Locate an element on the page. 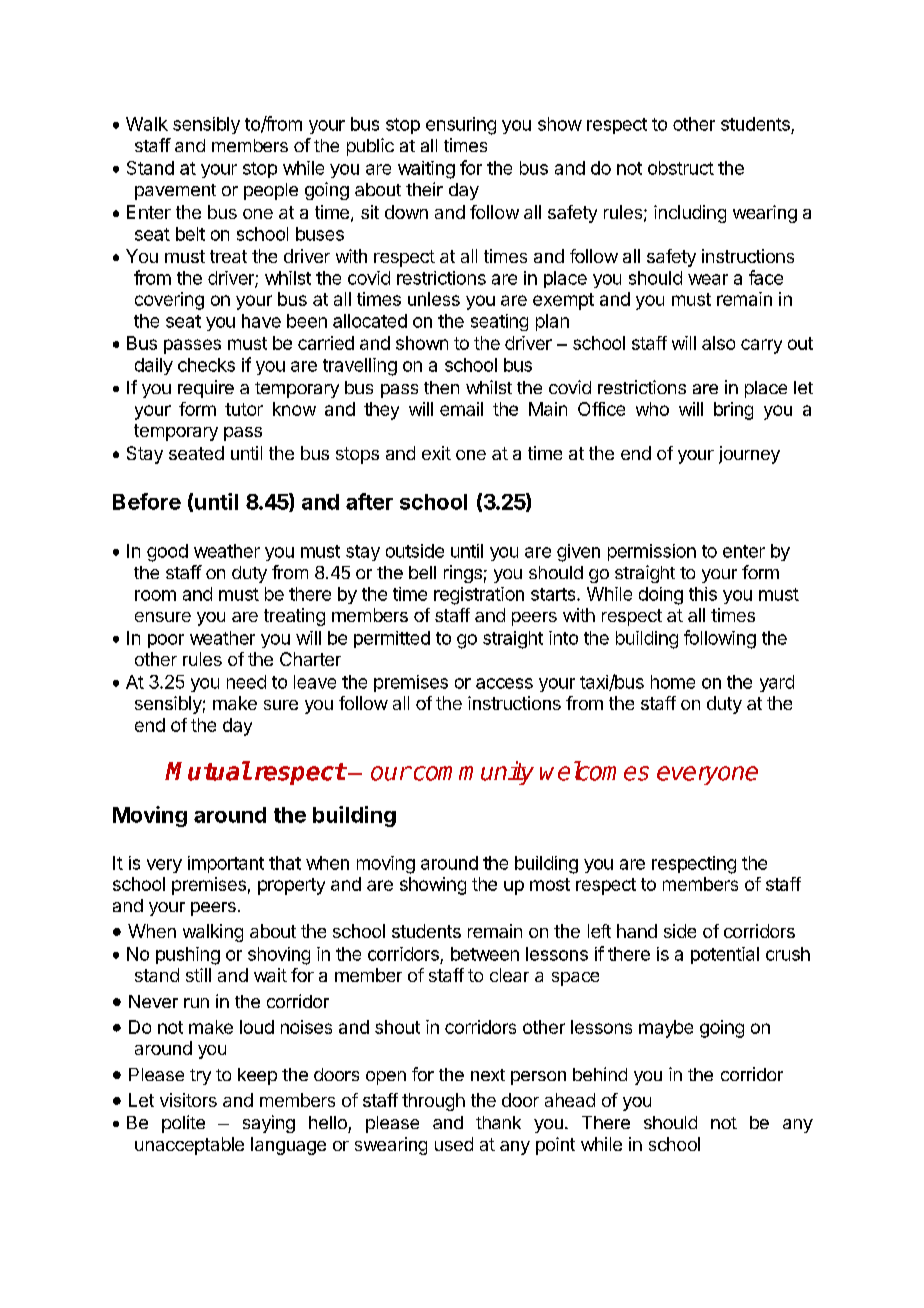  journey is located at coordinates (749, 455).
